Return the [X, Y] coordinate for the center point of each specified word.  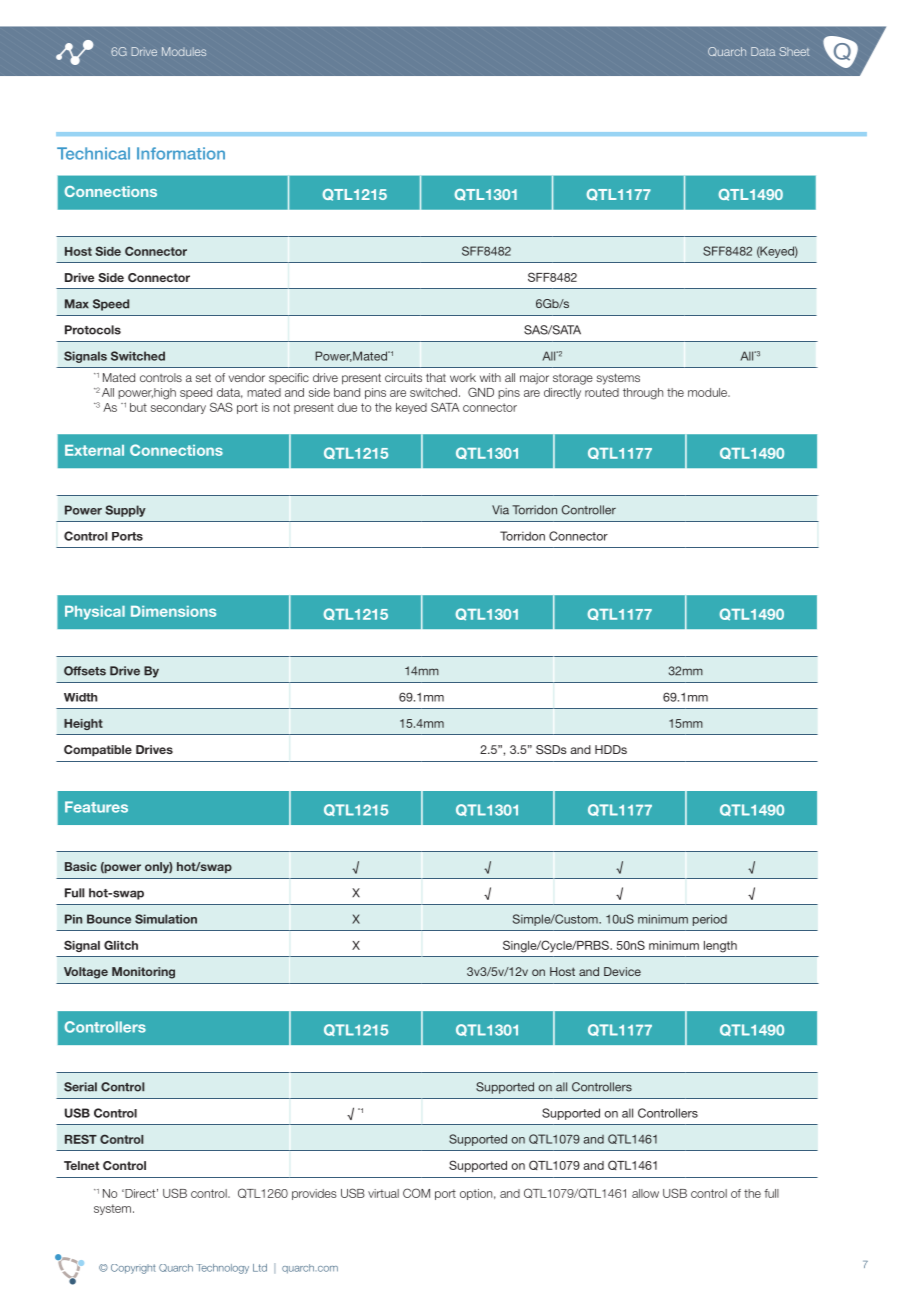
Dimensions [173, 611]
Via [500, 510]
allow [645, 1193]
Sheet [794, 51]
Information [181, 153]
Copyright [133, 1269]
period [710, 920]
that [436, 377]
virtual [383, 1193]
